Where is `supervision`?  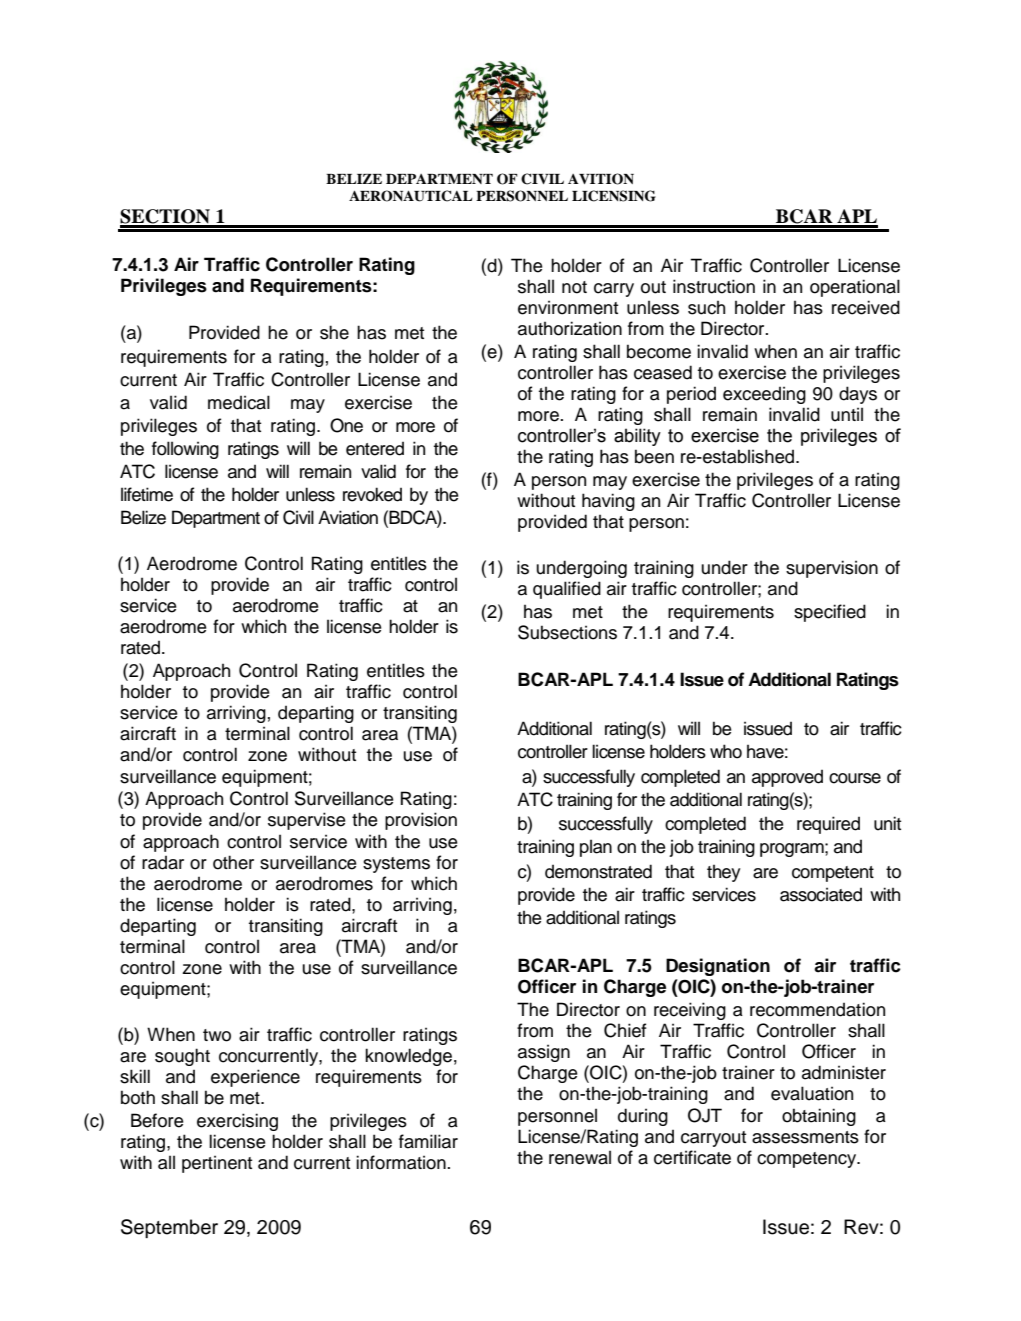
supervision is located at coordinates (832, 569).
